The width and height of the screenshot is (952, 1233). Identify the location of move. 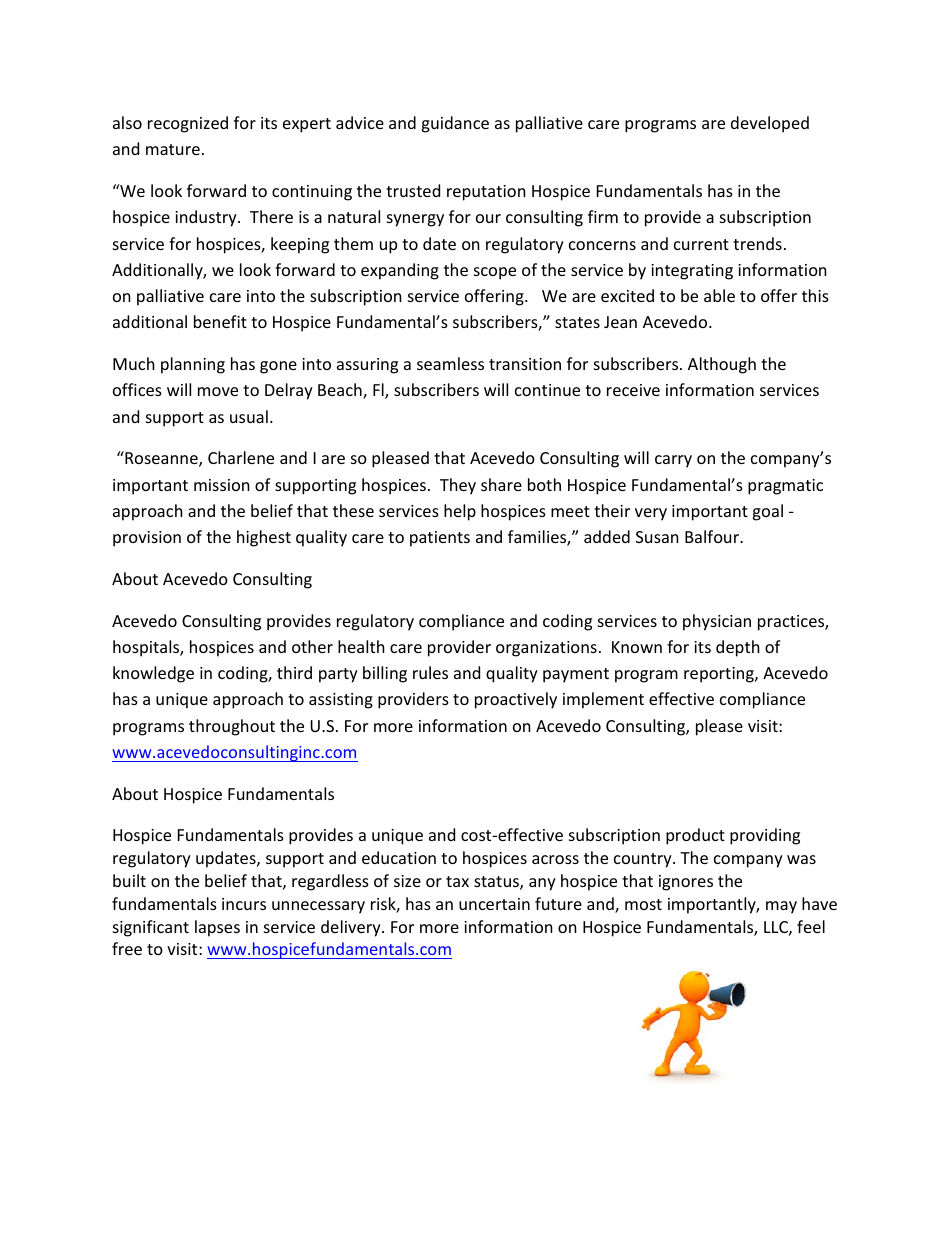
(218, 391).
